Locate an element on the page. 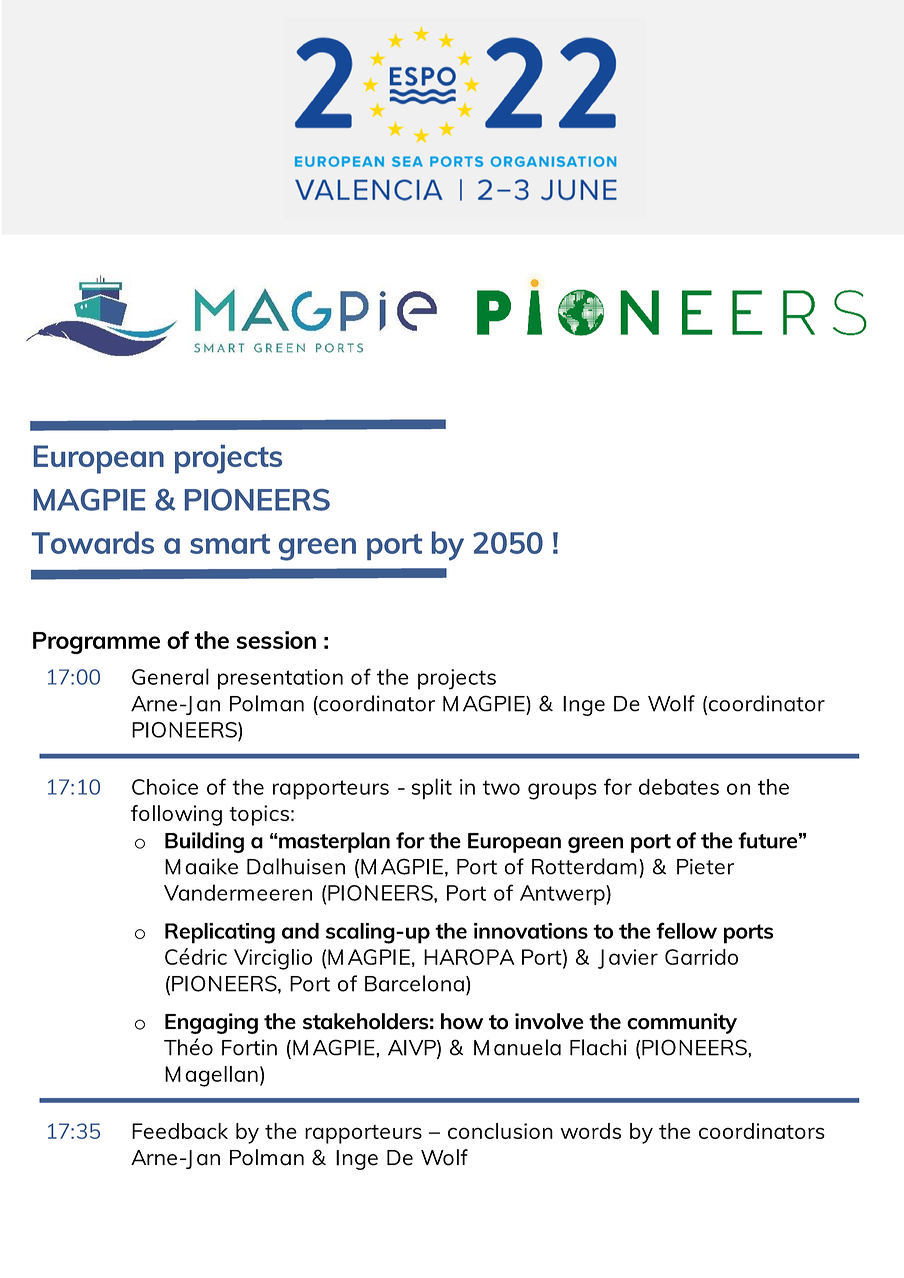  smart is located at coordinates (230, 544).
